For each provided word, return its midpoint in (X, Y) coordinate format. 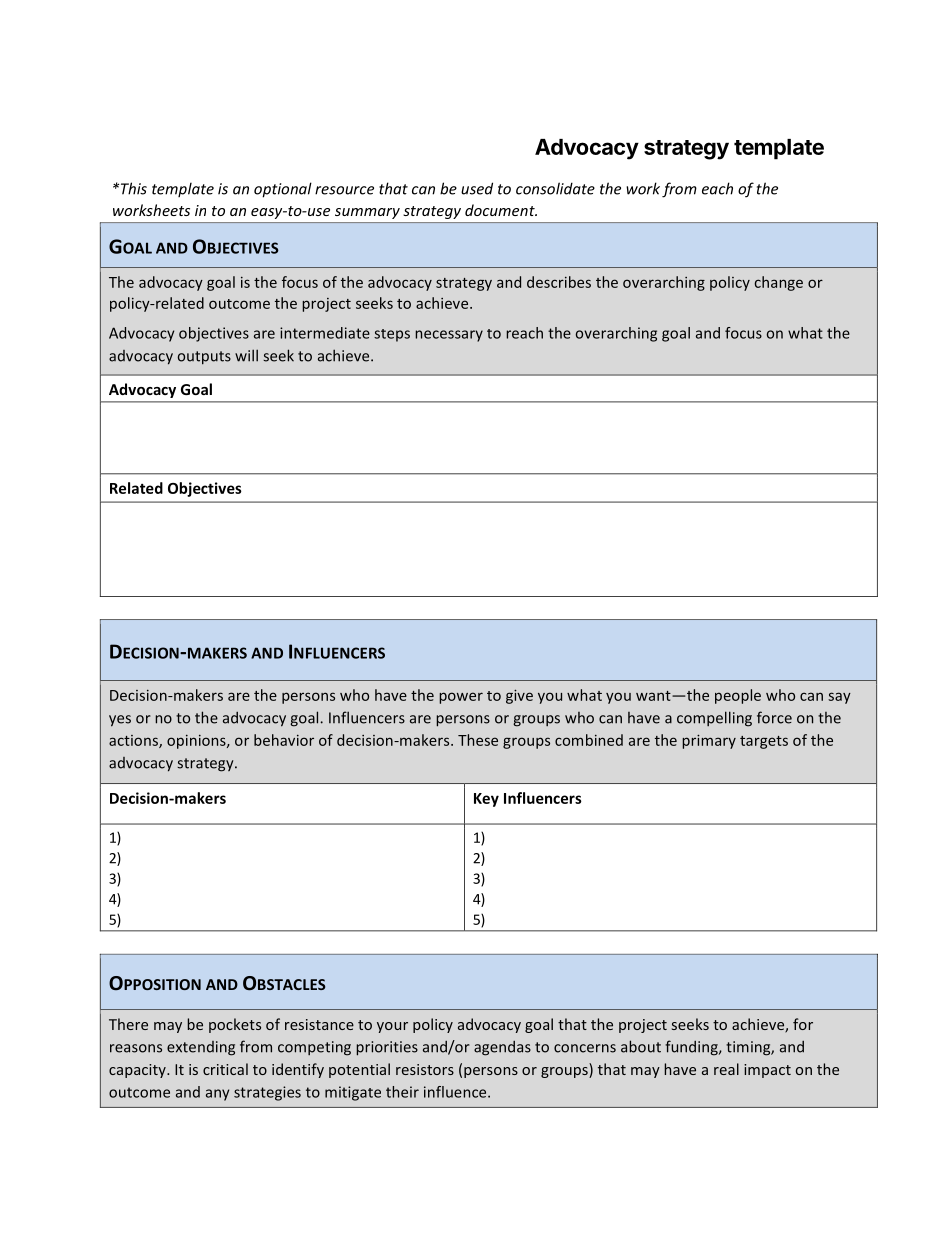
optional (283, 190)
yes (120, 721)
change (778, 283)
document (501, 210)
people (738, 696)
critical (225, 1069)
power (461, 698)
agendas (502, 1048)
